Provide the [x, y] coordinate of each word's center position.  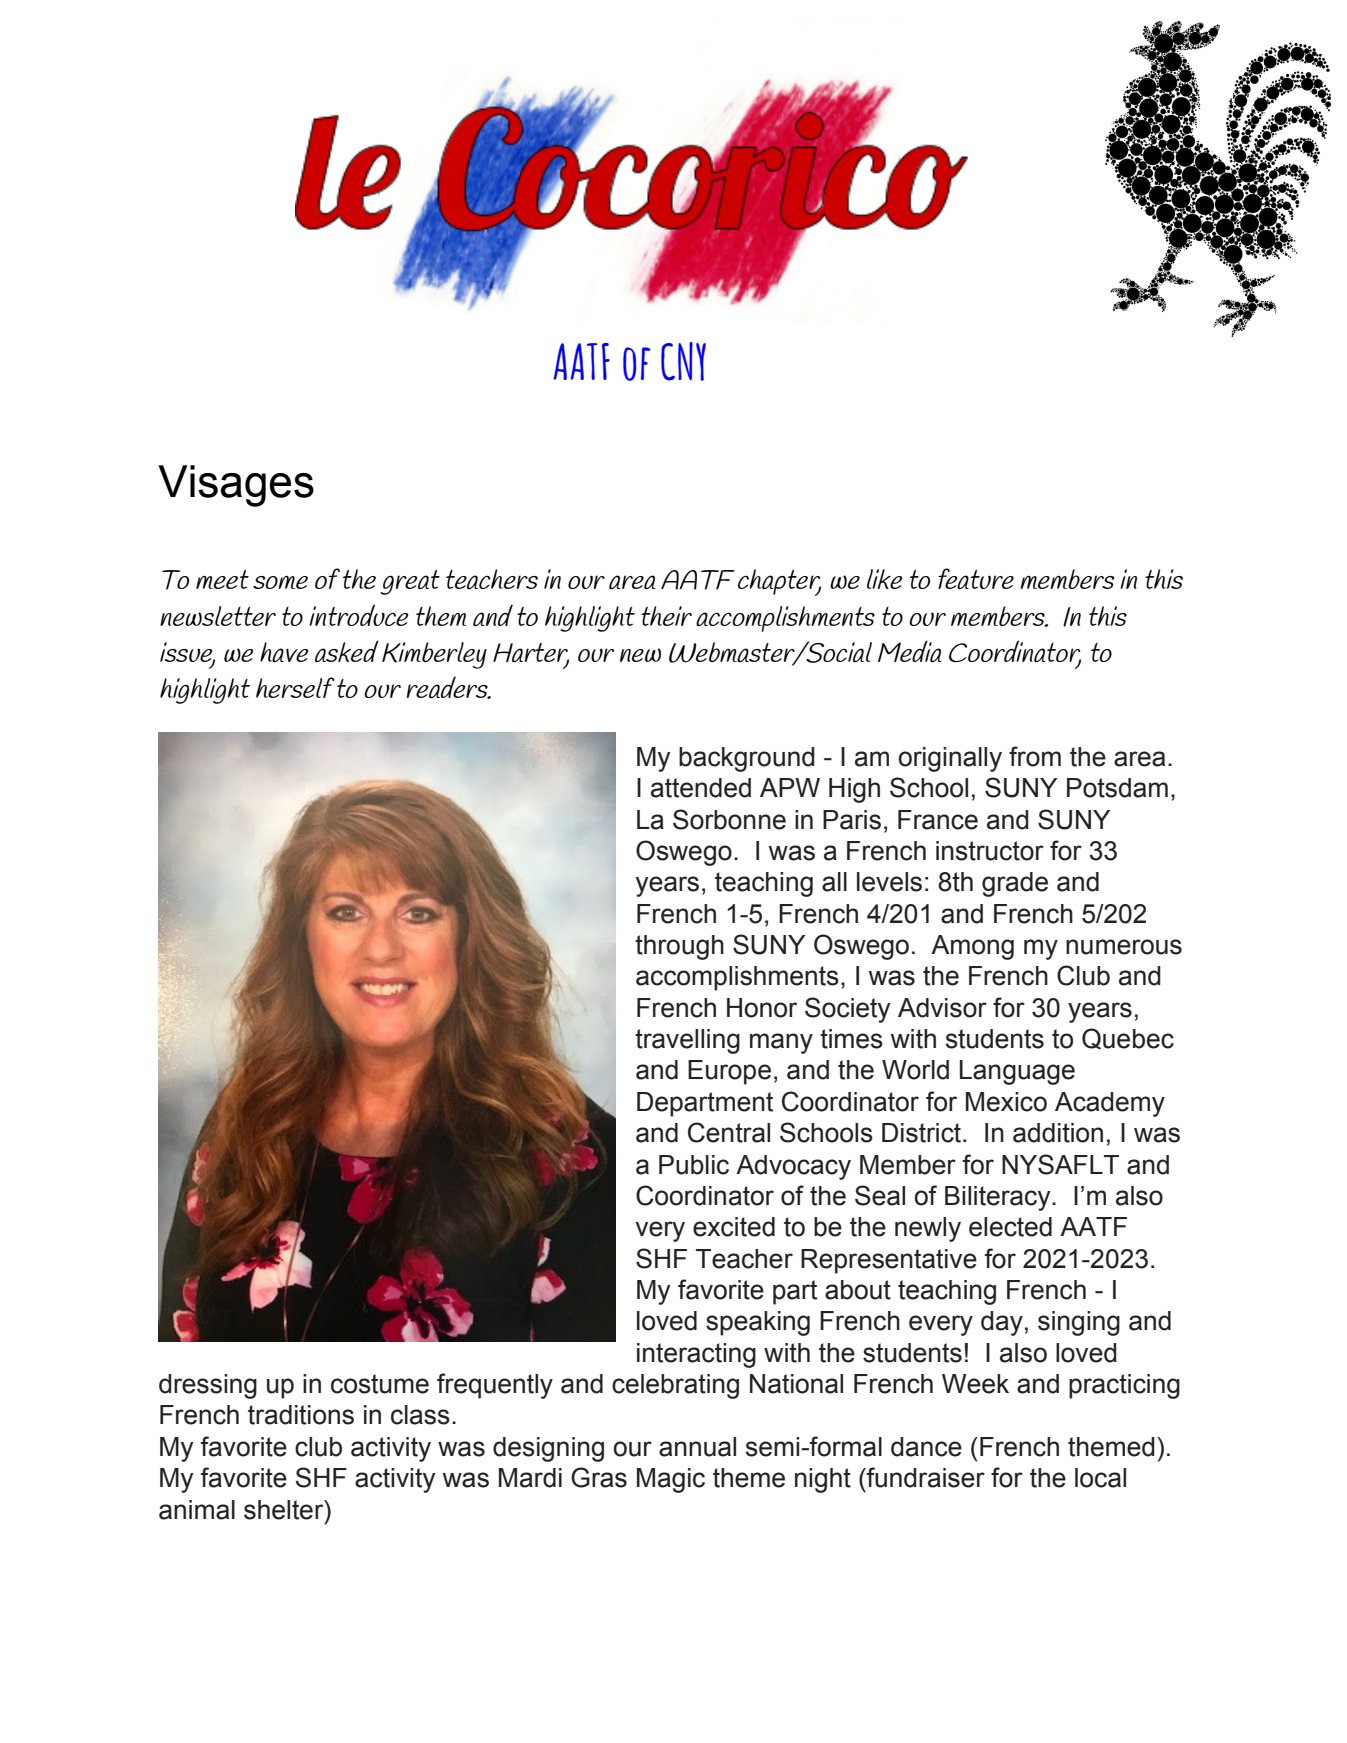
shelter [285, 1510]
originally [950, 759]
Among [972, 947]
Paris [852, 820]
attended [701, 788]
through [679, 947]
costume [380, 1384]
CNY [683, 361]
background [747, 759]
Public [694, 1165]
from [1035, 756]
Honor [762, 1008]
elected [1010, 1227]
